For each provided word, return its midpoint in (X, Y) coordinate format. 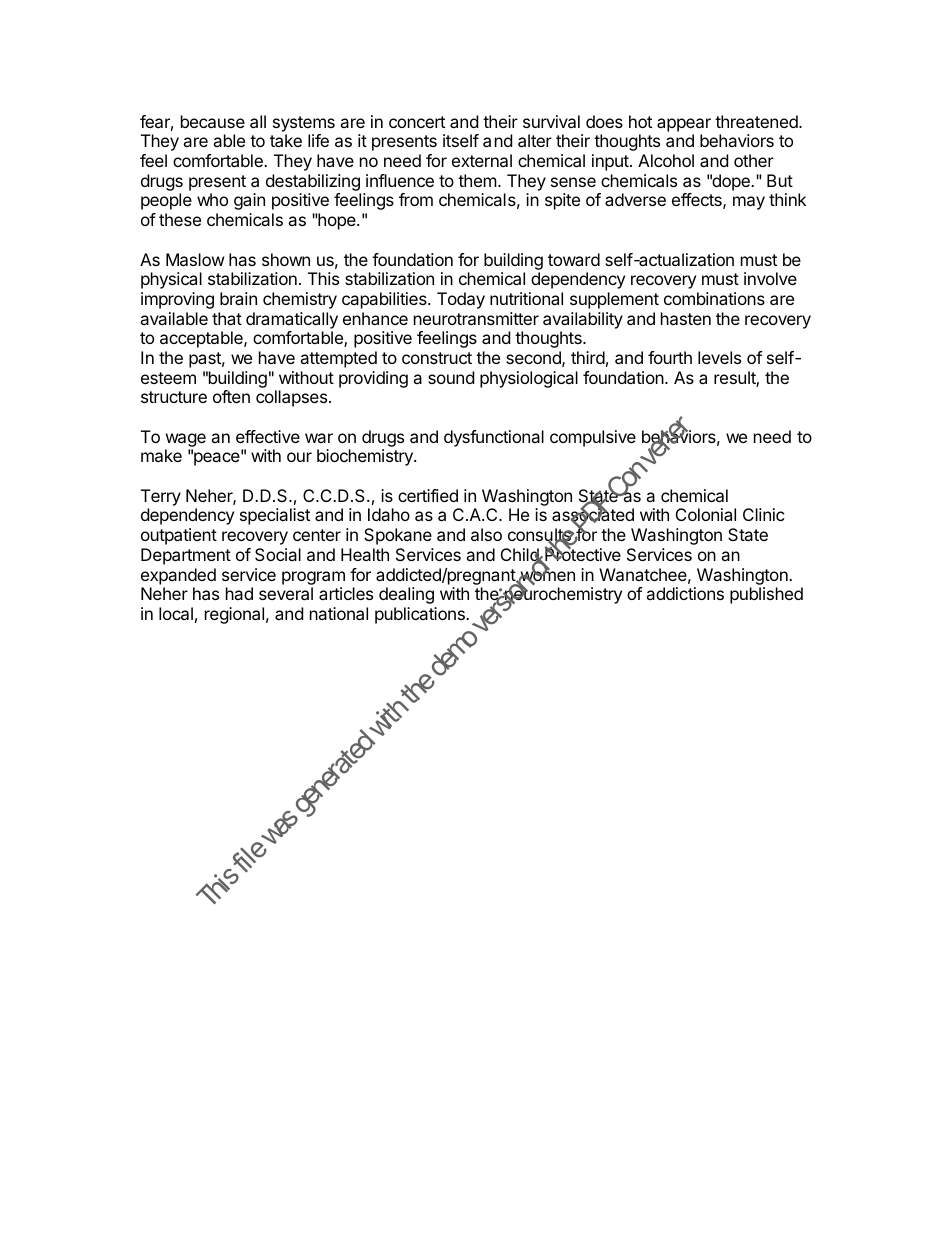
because (213, 121)
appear (684, 125)
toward (574, 259)
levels (719, 357)
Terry (161, 497)
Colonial (706, 514)
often (231, 396)
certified (428, 495)
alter (535, 140)
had (239, 593)
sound (451, 377)
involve (770, 278)
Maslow (195, 259)
